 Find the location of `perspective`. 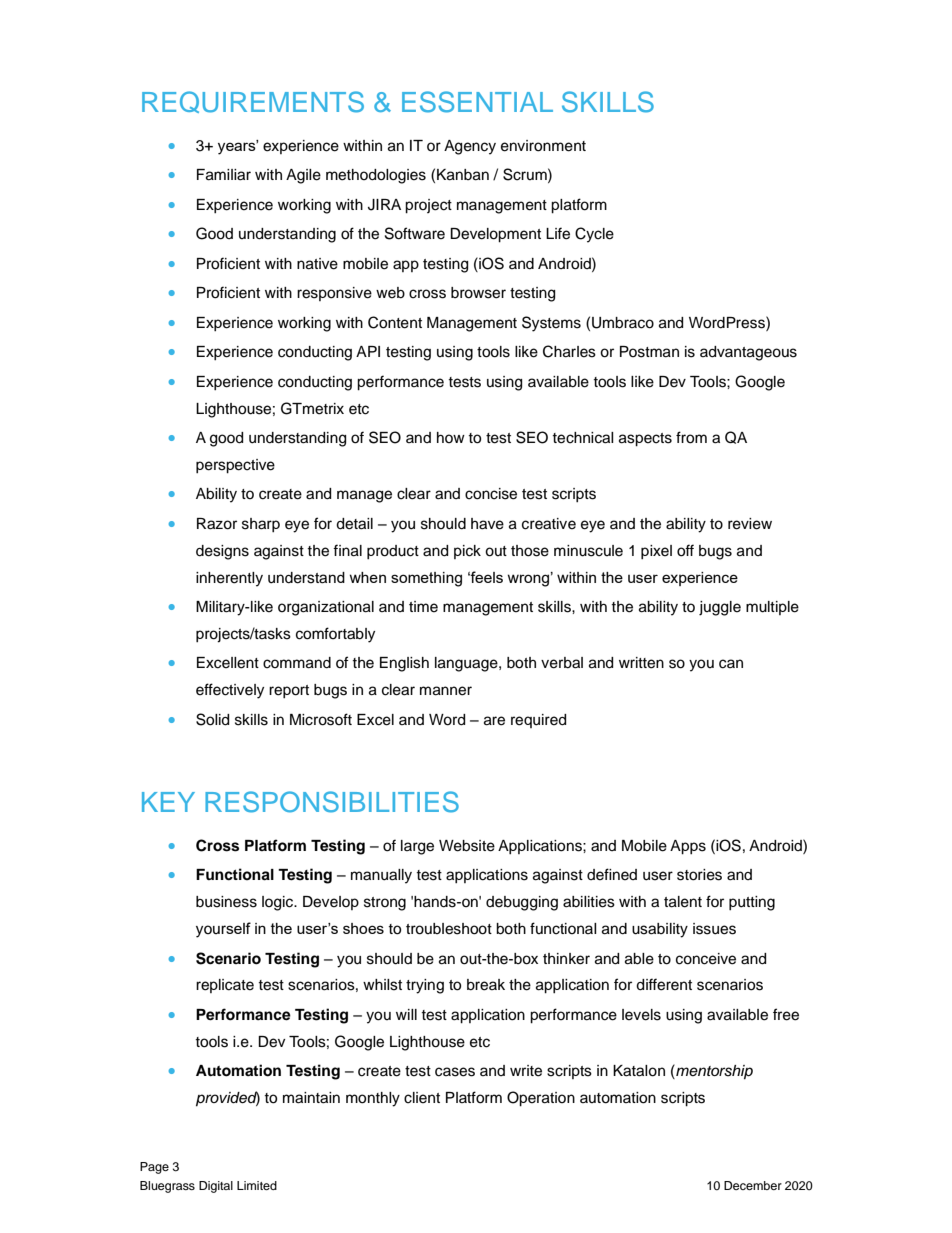

perspective is located at coordinates (235, 466).
